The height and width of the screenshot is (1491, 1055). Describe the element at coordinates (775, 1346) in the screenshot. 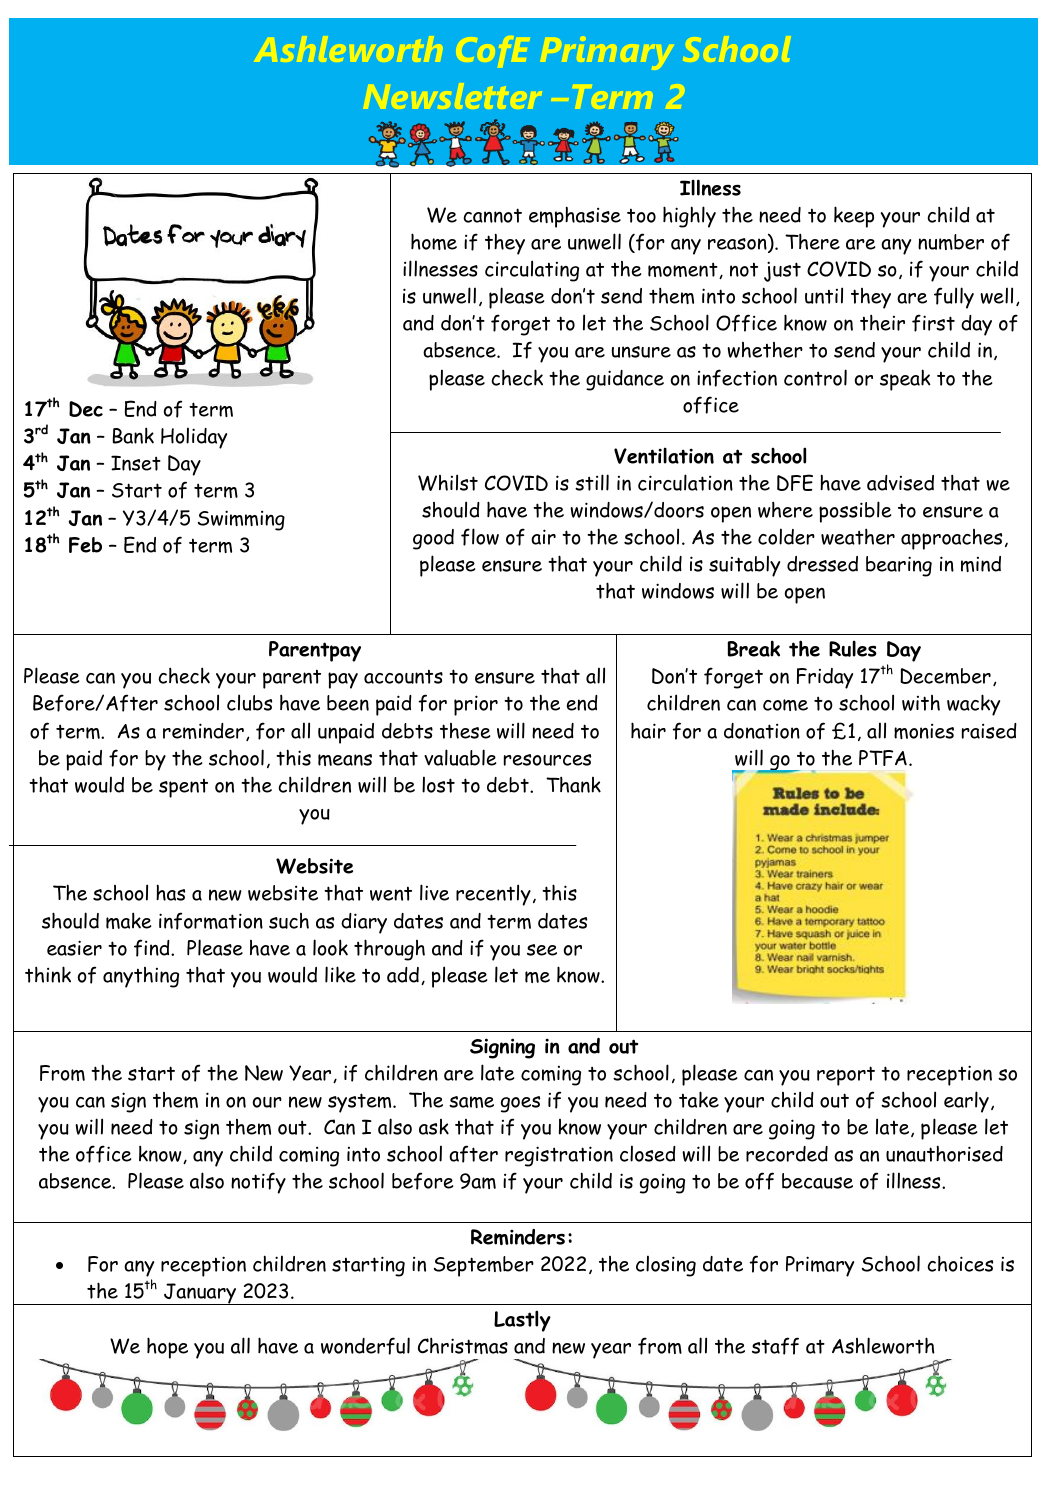

I see `staff` at that location.
